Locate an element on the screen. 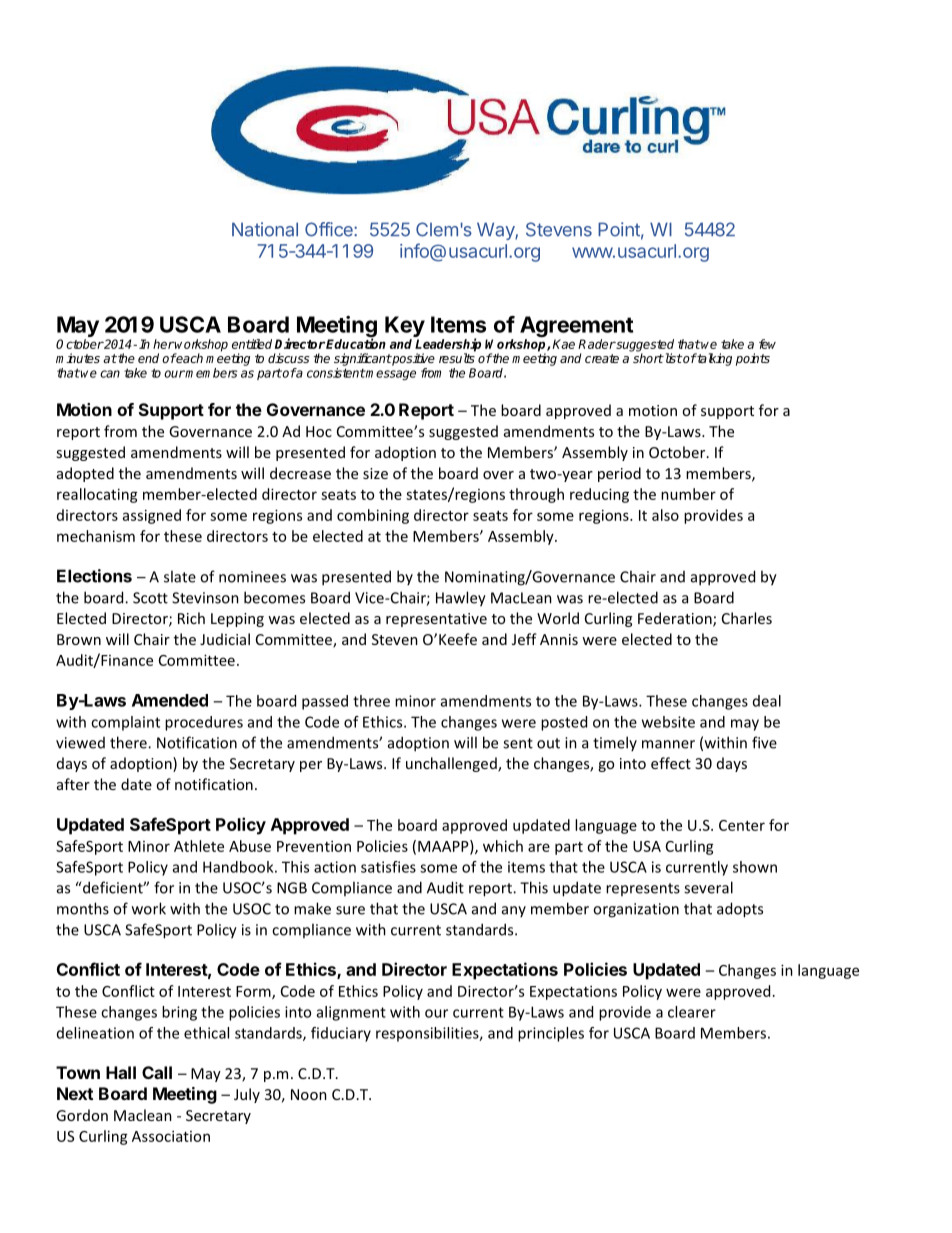 The width and height of the screenshot is (952, 1233). Amended is located at coordinates (170, 700).
